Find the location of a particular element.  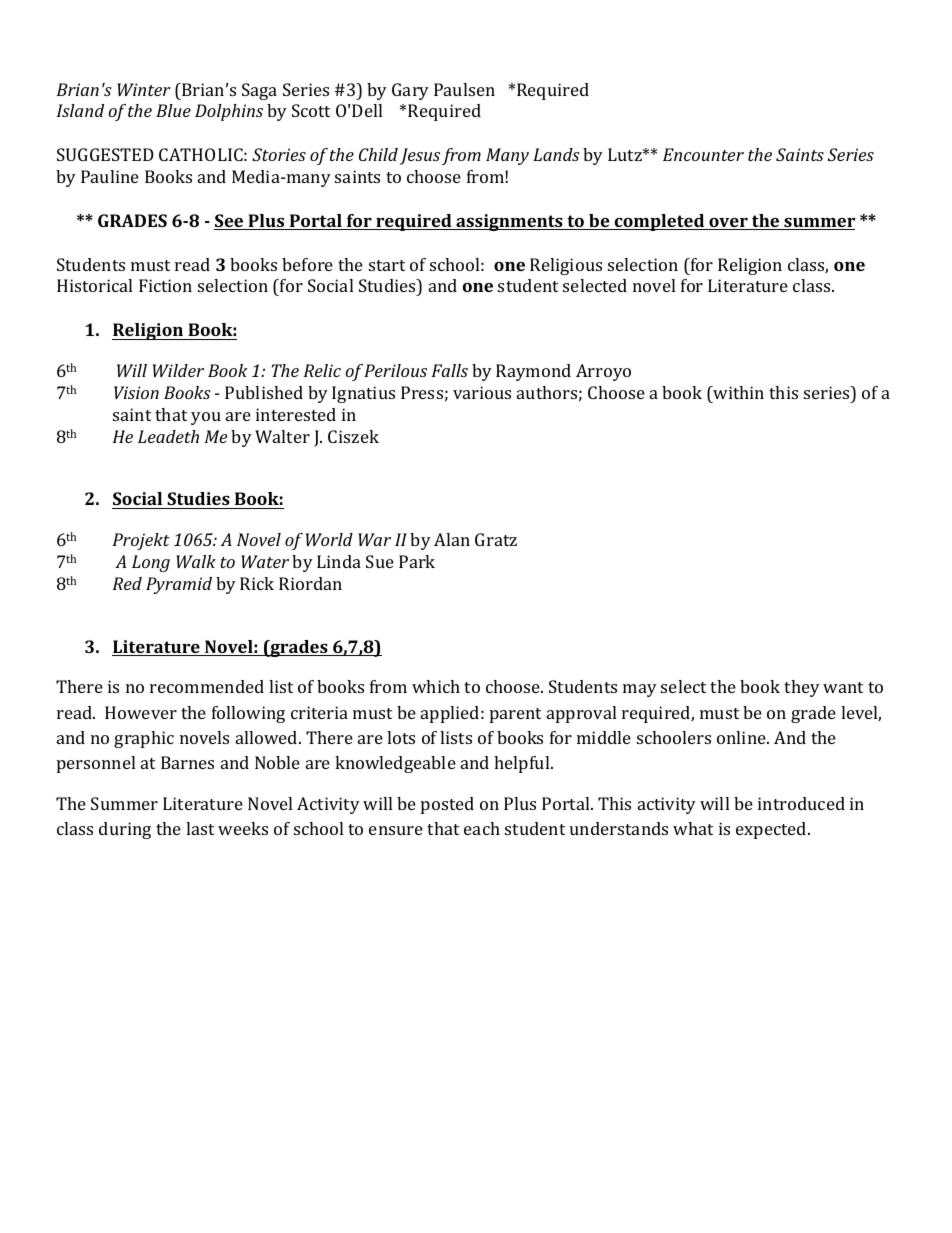

Blue is located at coordinates (173, 110).
